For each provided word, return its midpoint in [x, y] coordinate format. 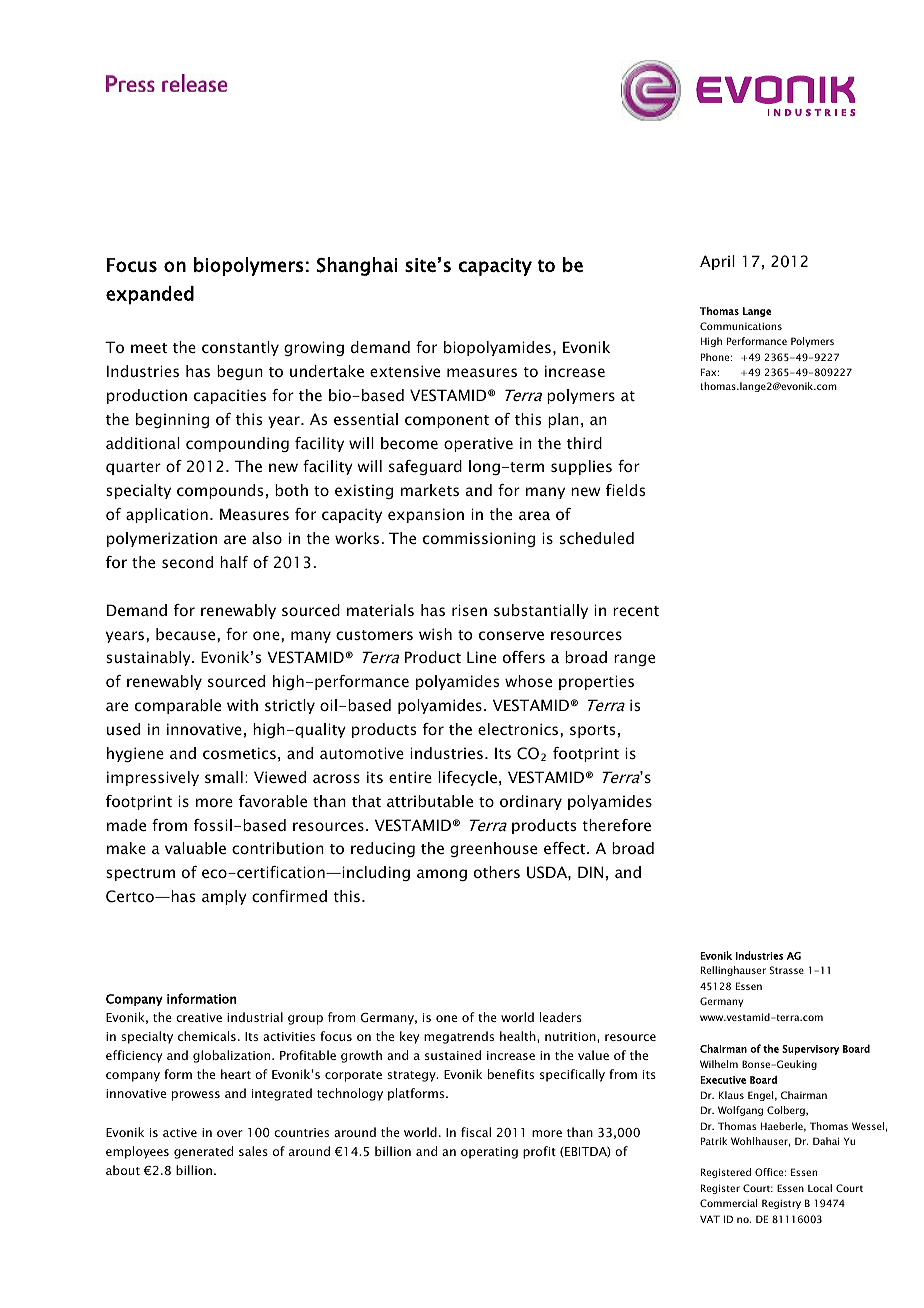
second [187, 562]
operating [489, 1153]
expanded [150, 295]
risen [469, 610]
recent [636, 611]
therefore [616, 825]
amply [224, 897]
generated [203, 1152]
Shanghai [357, 266]
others [497, 872]
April [717, 262]
